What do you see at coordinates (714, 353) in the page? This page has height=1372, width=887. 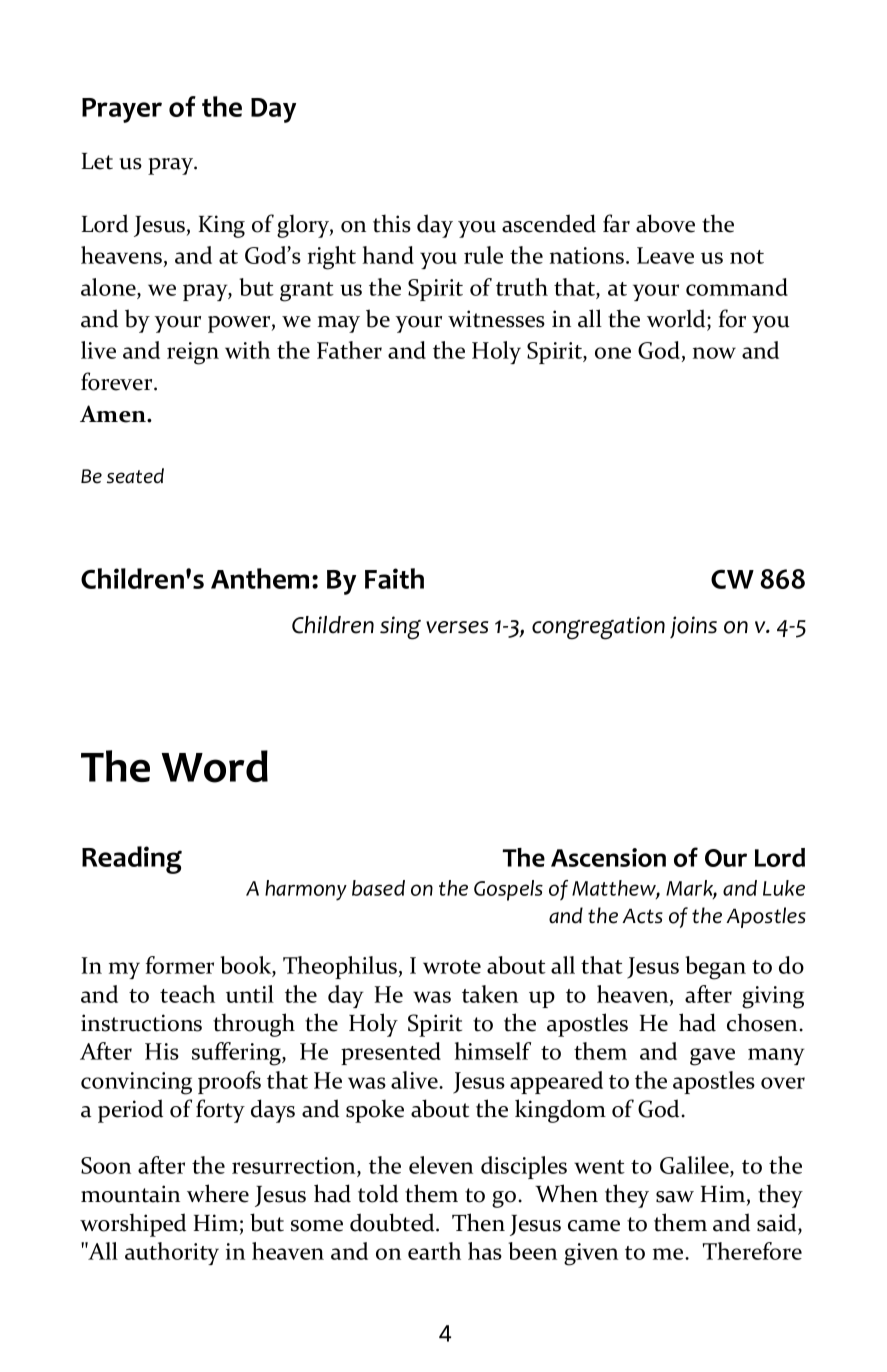 I see `now` at bounding box center [714, 353].
